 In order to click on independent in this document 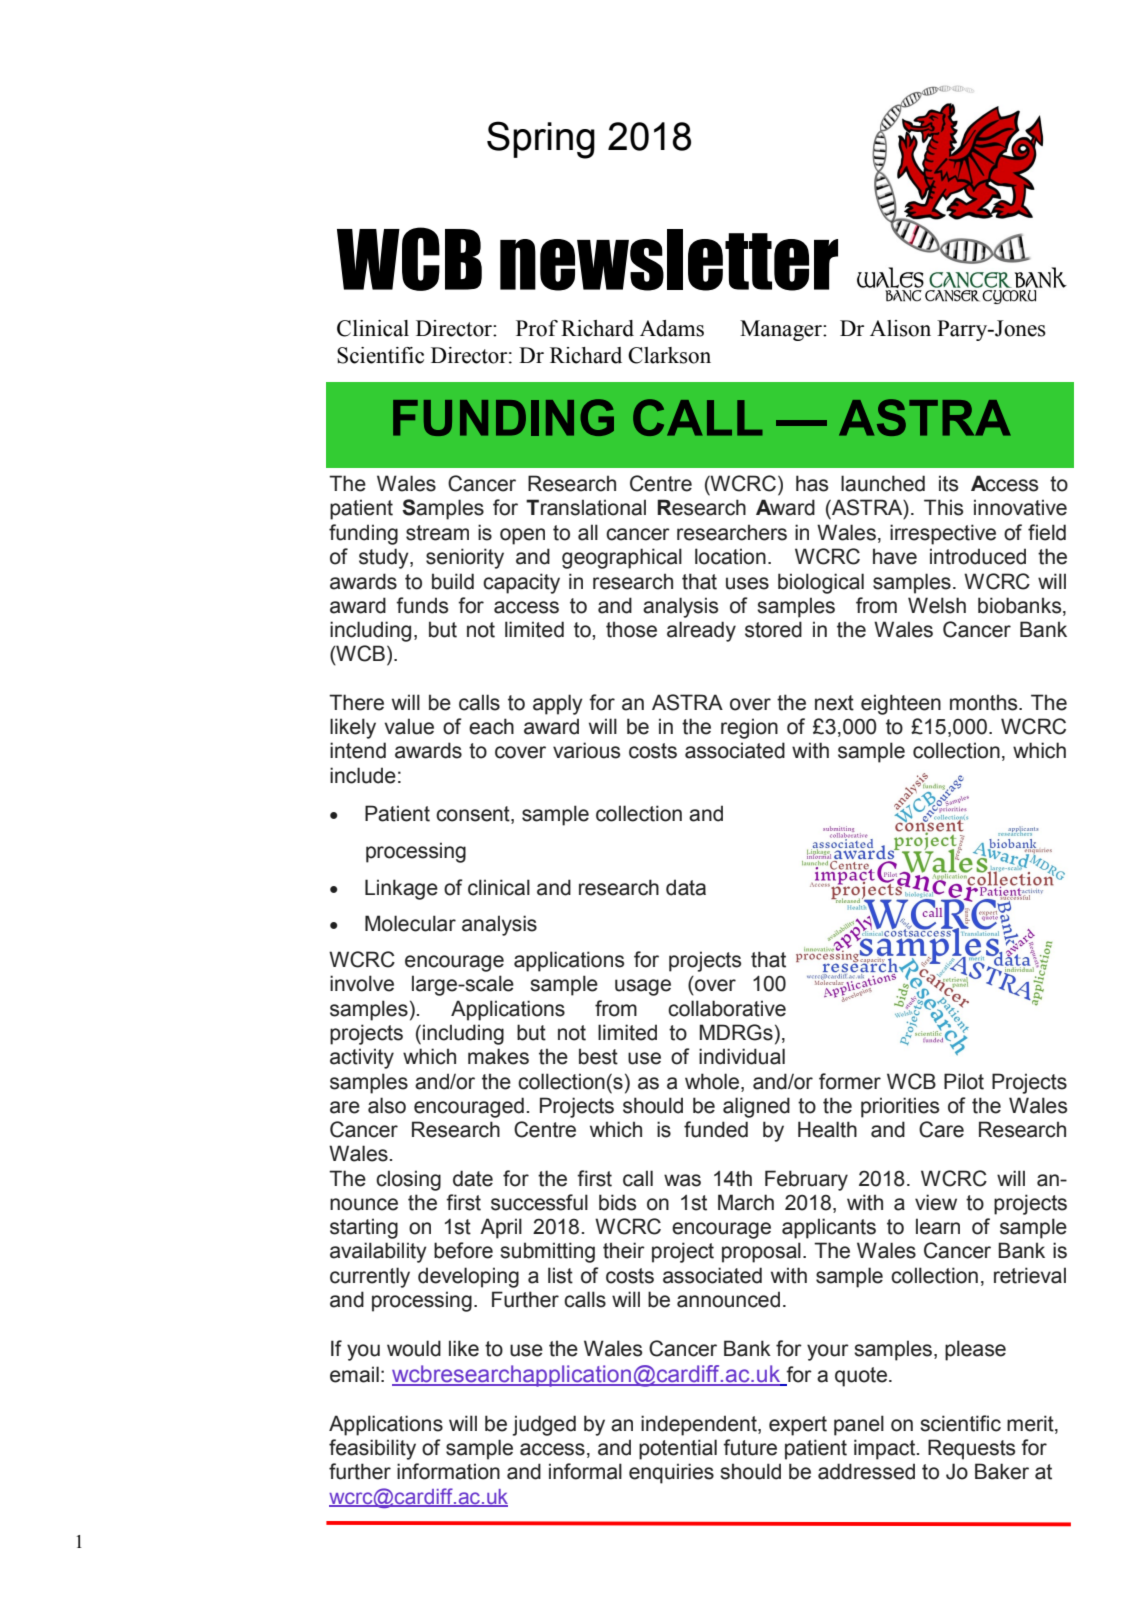, I will do `click(700, 1425)`.
